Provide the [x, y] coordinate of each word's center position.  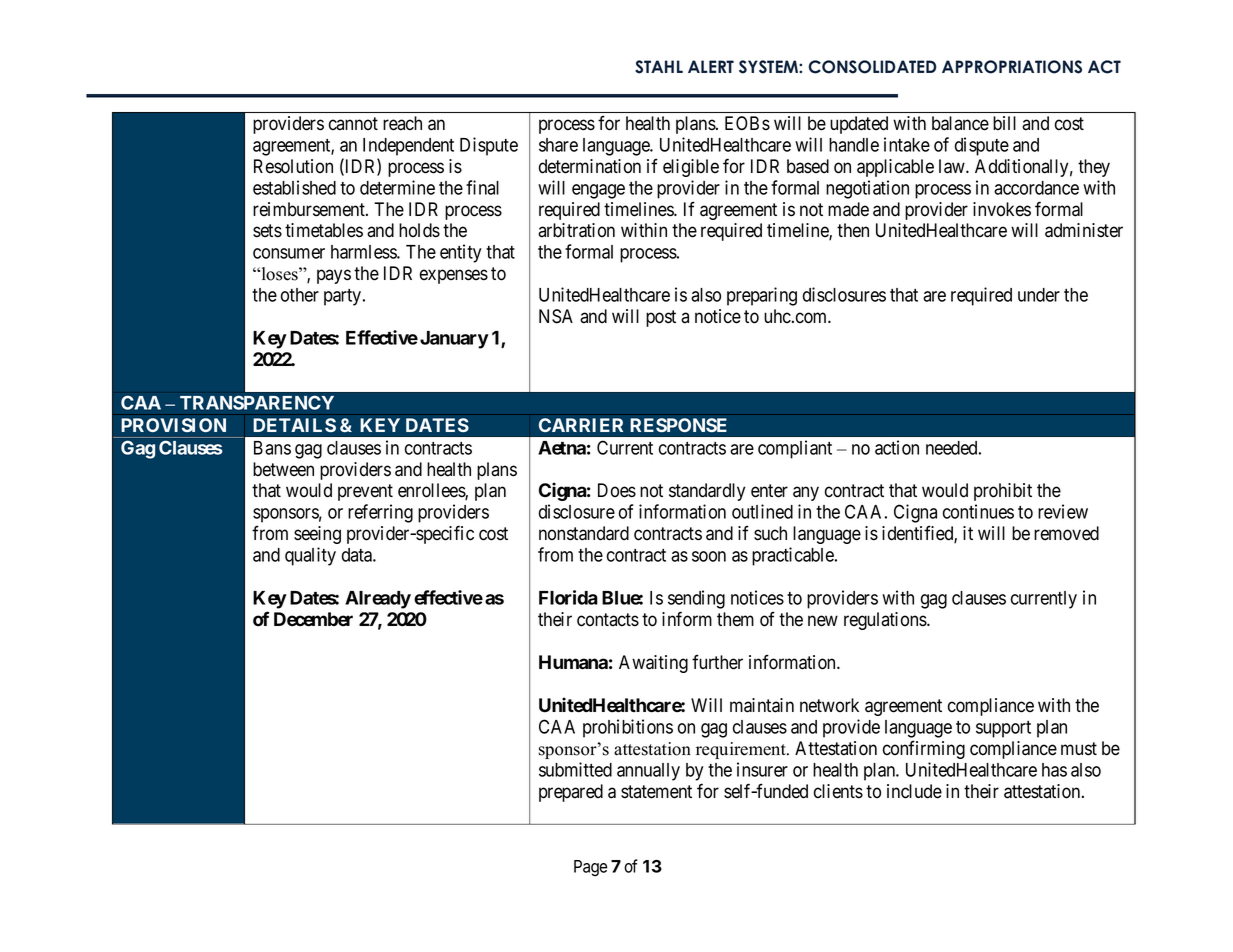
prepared [571, 793]
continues [978, 511]
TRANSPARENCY [257, 402]
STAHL [659, 67]
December [313, 619]
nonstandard [584, 533]
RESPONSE [678, 425]
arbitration [576, 230]
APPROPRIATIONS [1012, 67]
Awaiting [653, 664]
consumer [289, 253]
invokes [1002, 209]
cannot [353, 124]
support [1003, 729]
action [897, 447]
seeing [317, 535]
